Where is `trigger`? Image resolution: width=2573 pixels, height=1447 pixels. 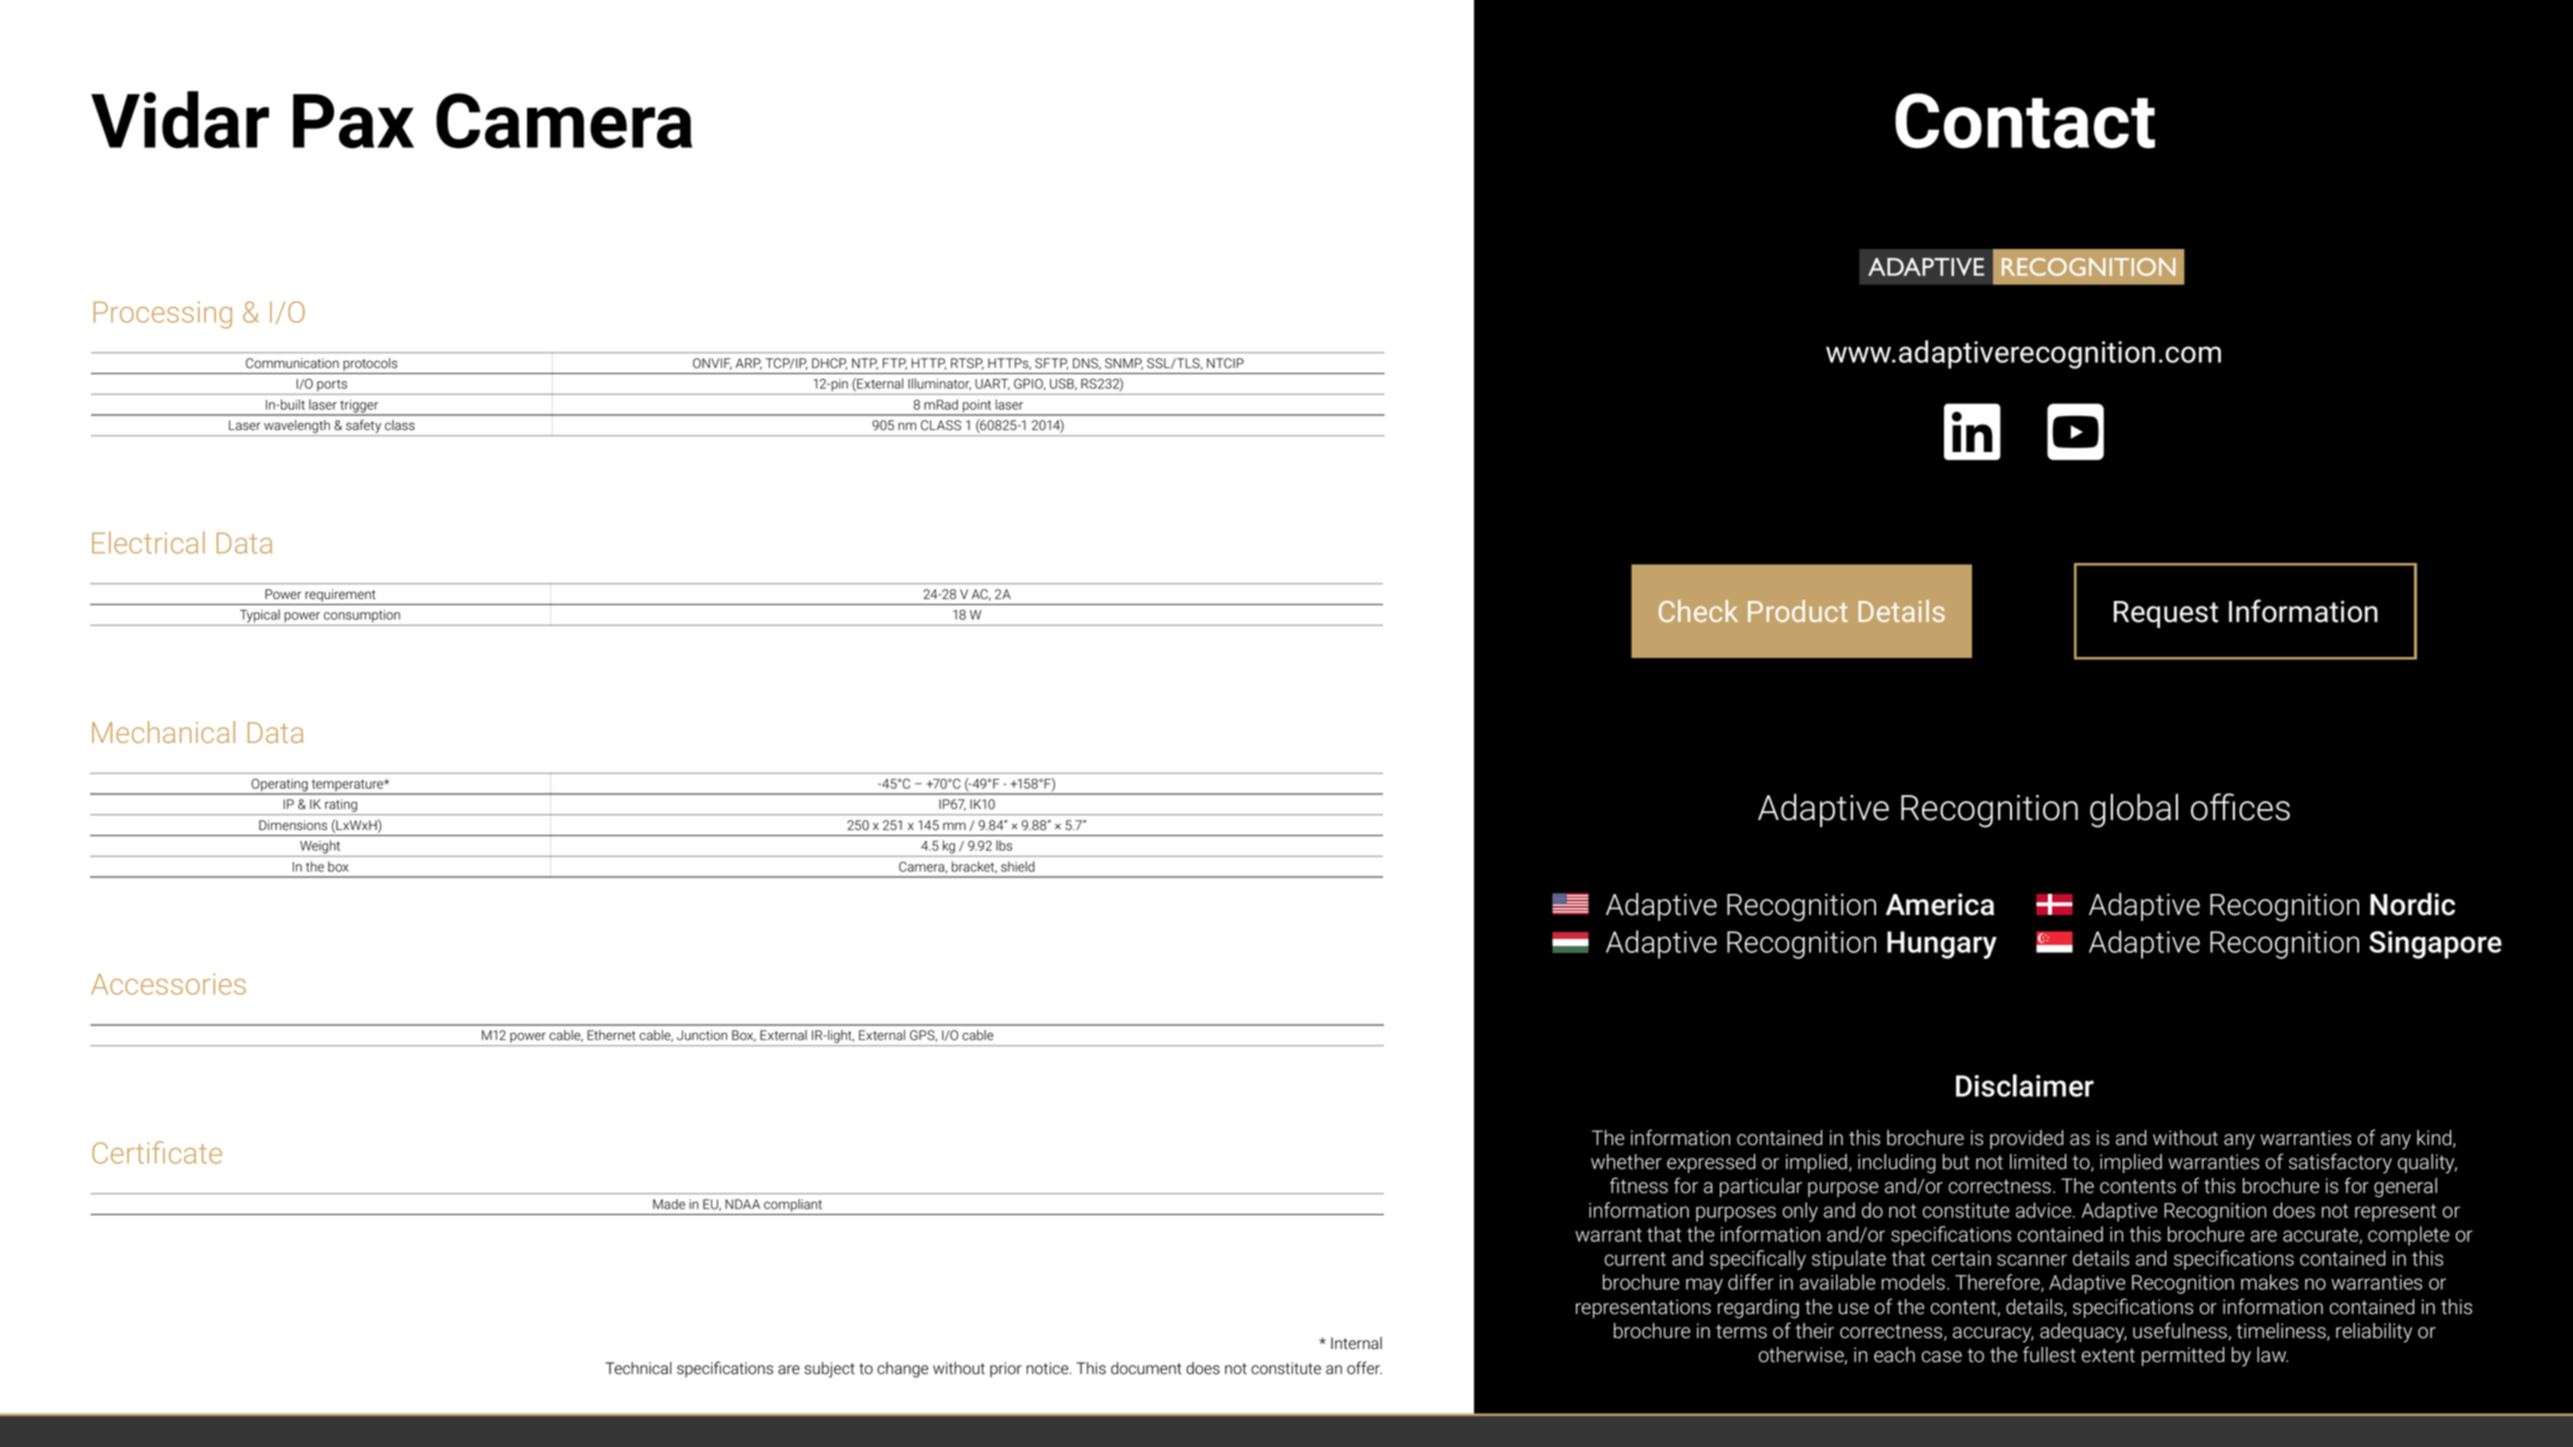
trigger is located at coordinates (359, 407).
